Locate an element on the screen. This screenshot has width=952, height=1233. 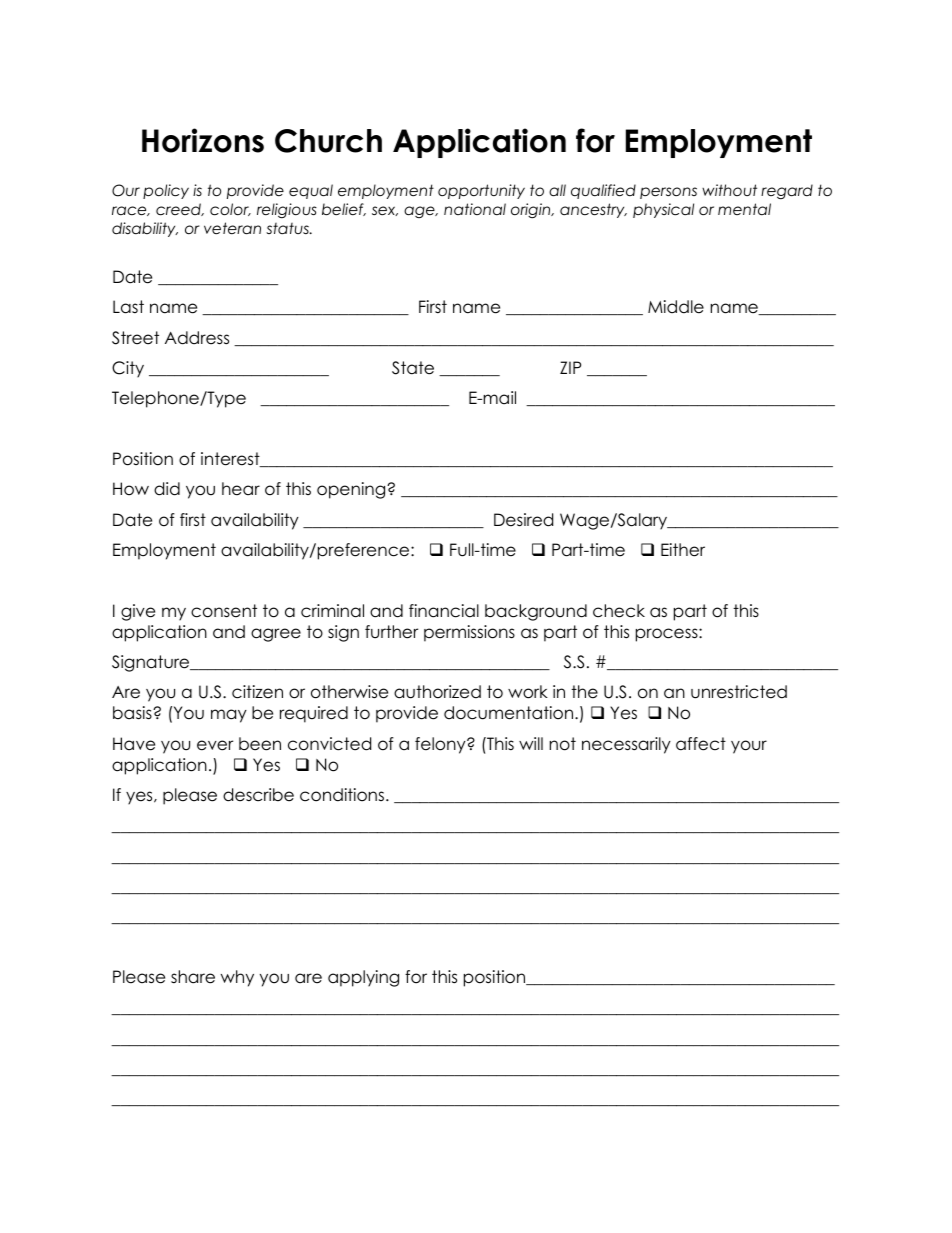
affect is located at coordinates (701, 744).
